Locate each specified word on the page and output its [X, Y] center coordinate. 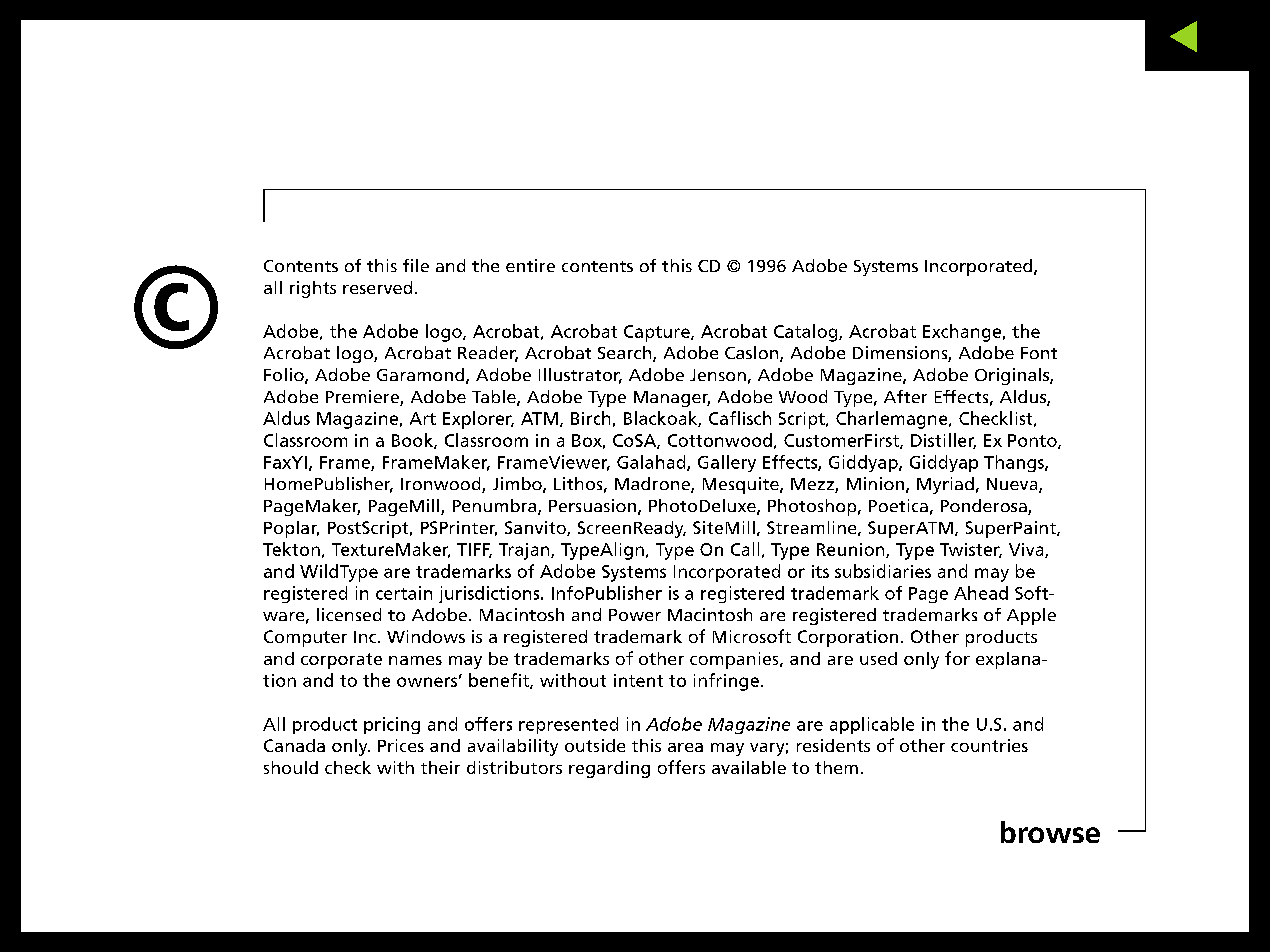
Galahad [652, 463]
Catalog [807, 333]
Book [413, 441]
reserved [377, 287]
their [440, 767]
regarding [609, 769]
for [957, 658]
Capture [658, 333]
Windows [426, 636]
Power [635, 615]
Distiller [943, 441]
